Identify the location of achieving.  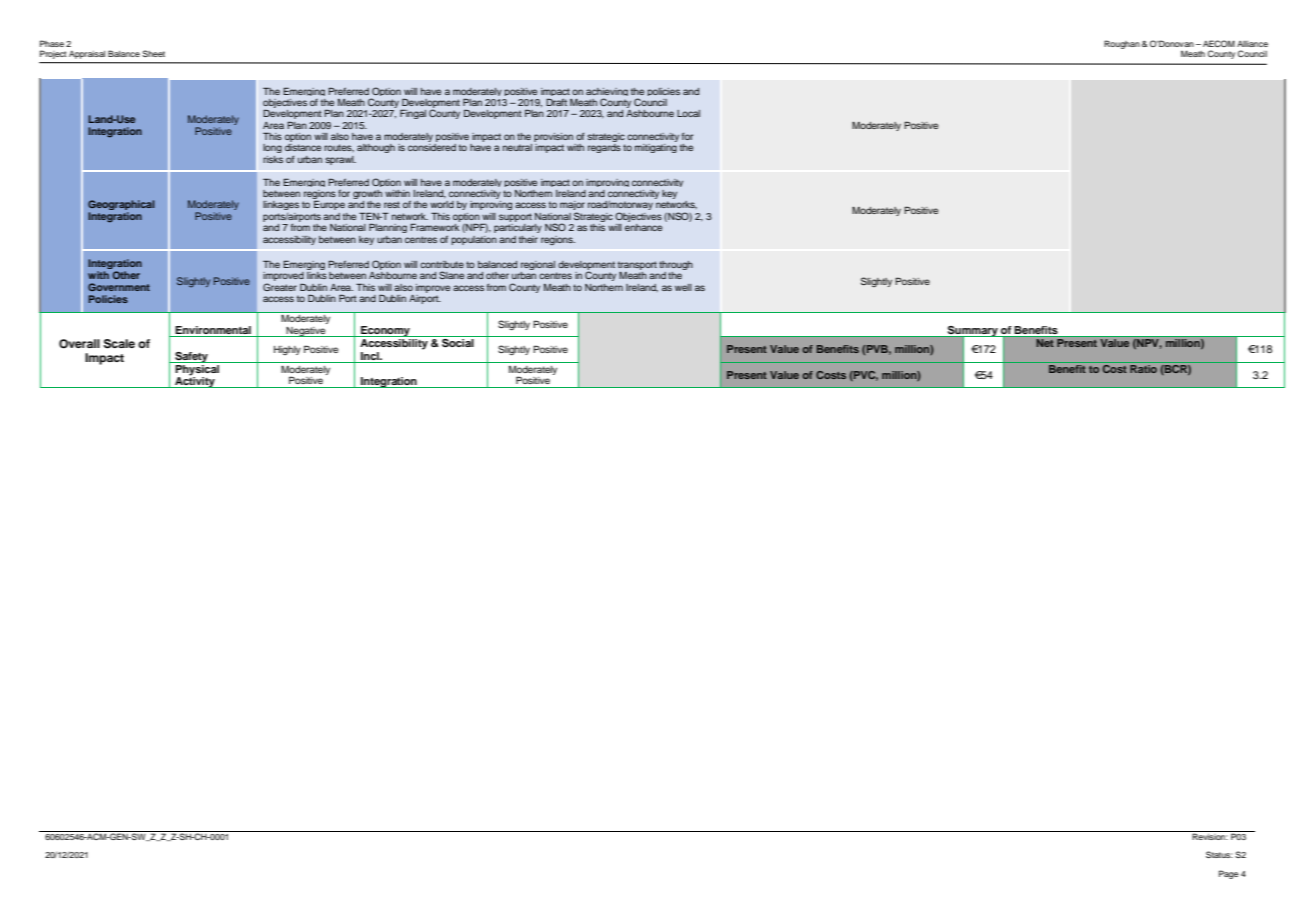
(607, 93).
